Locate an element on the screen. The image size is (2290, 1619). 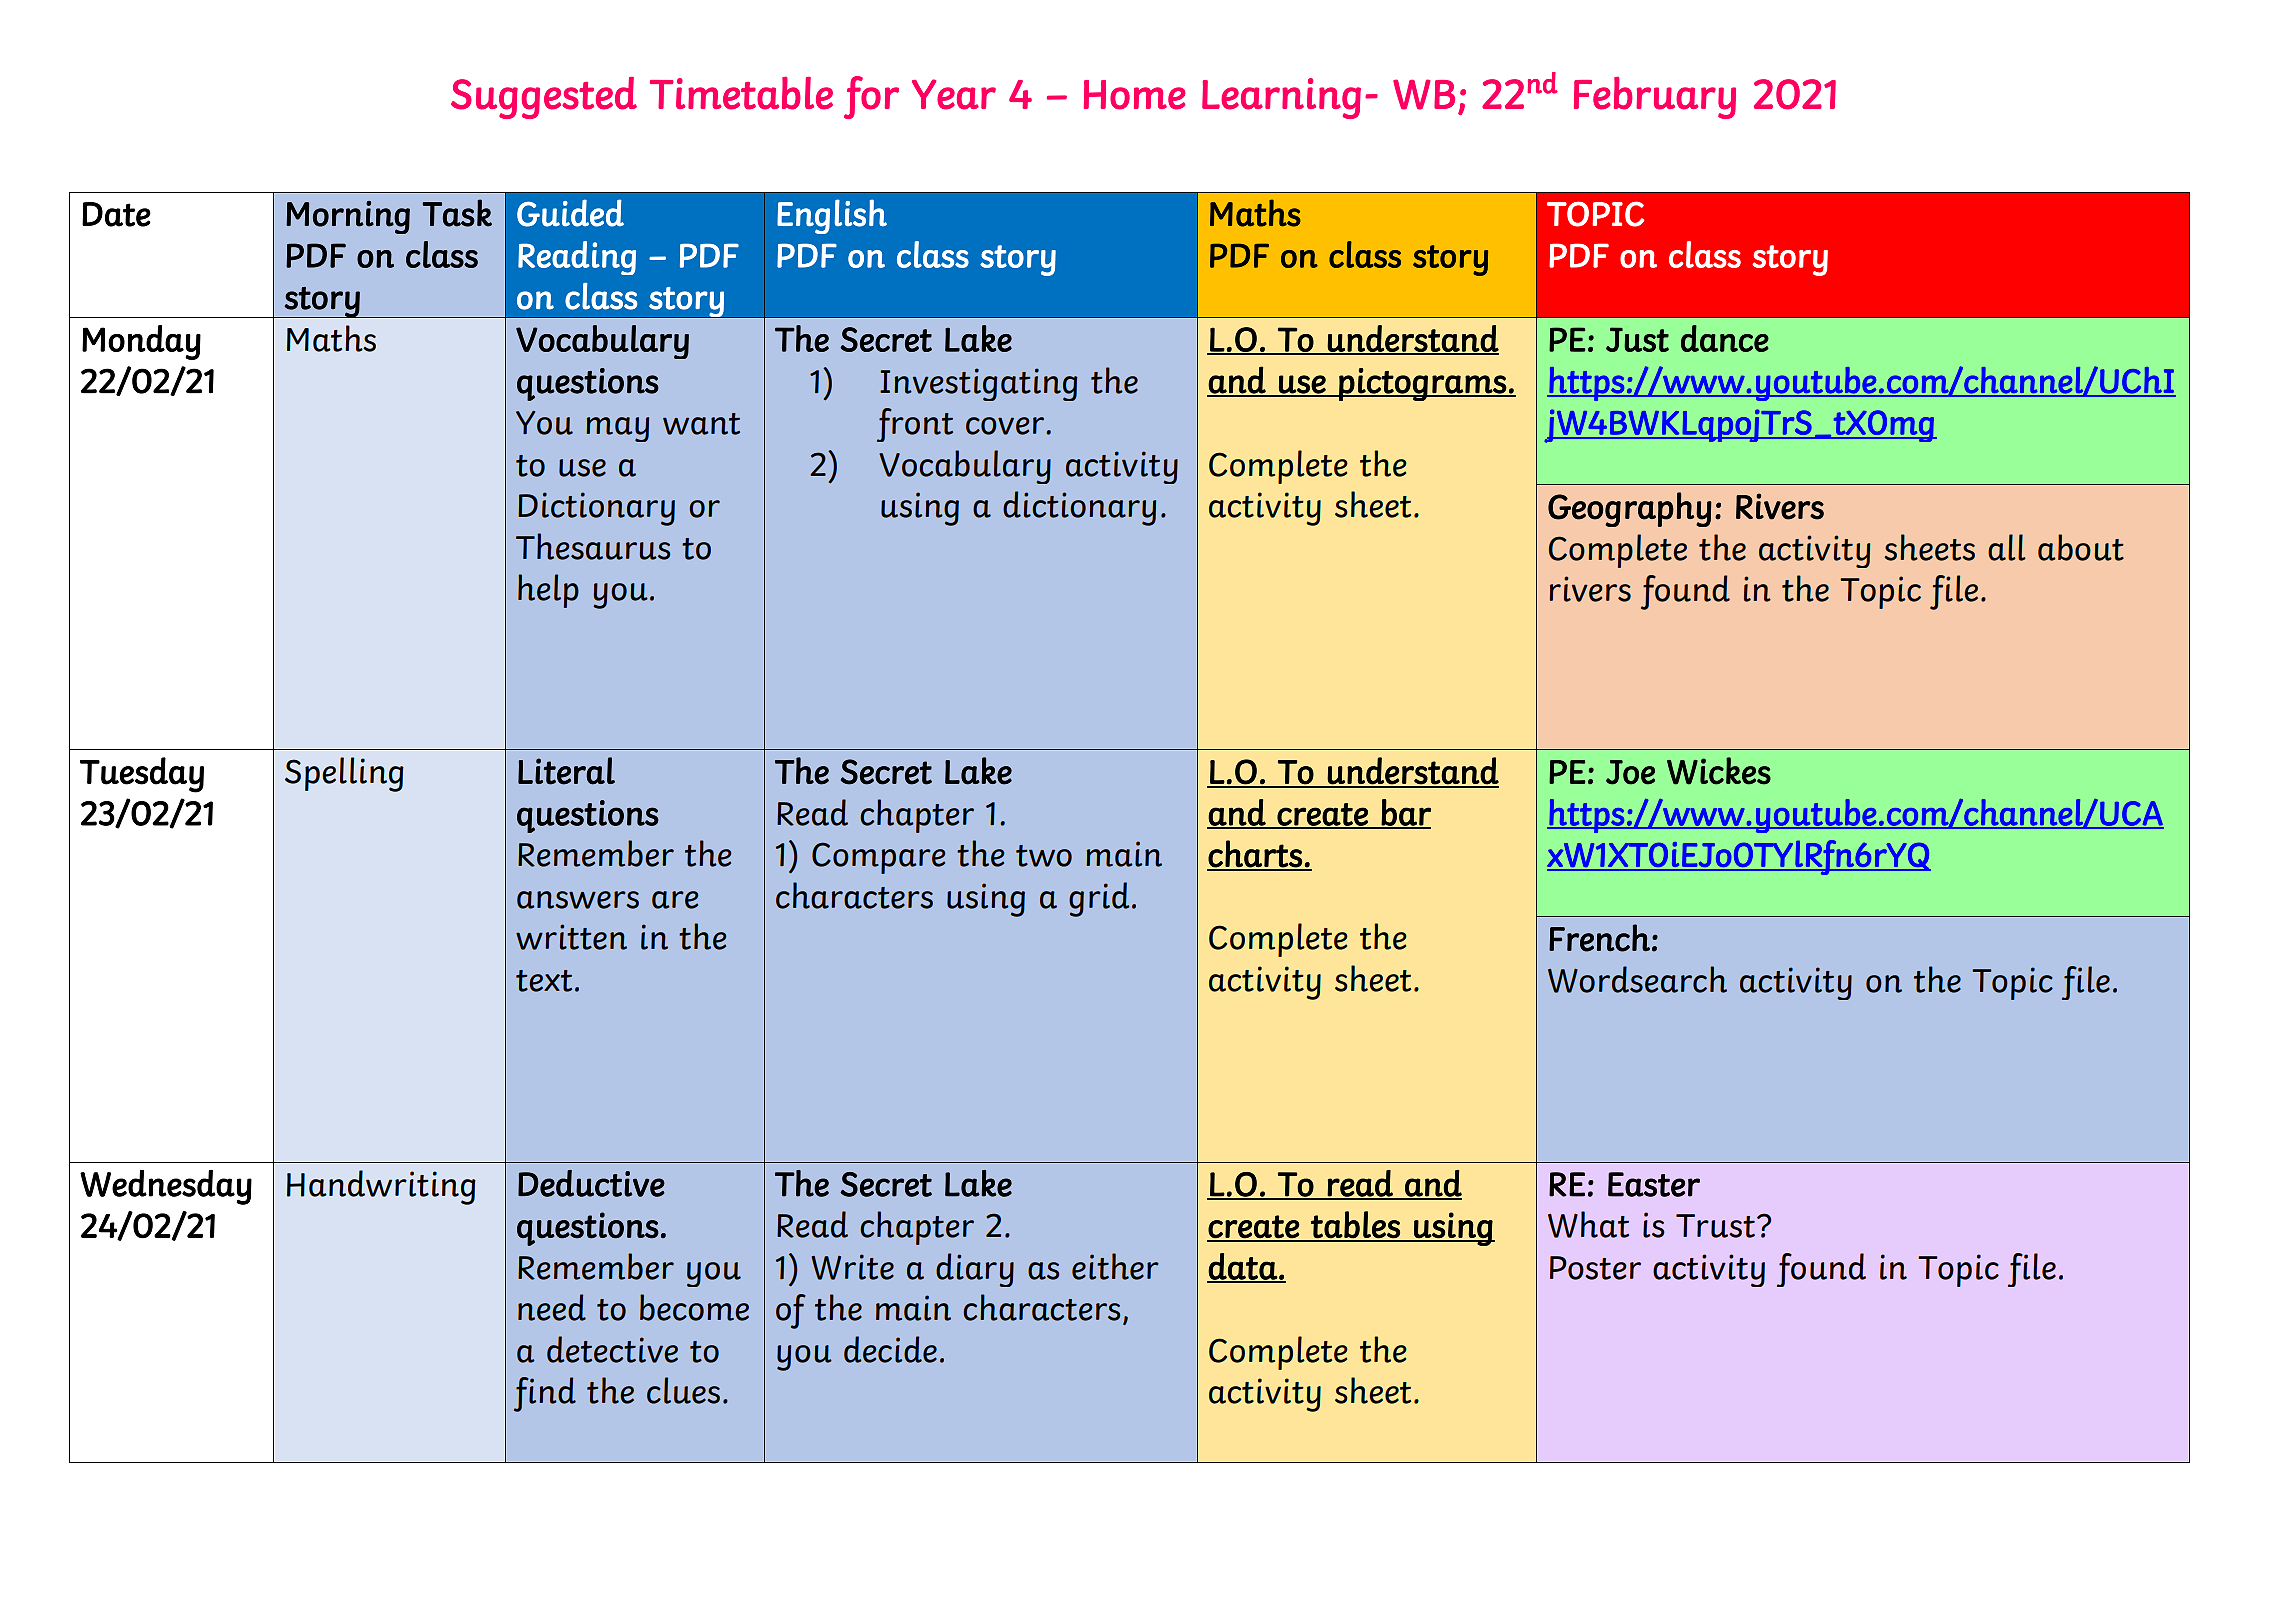
grid is located at coordinates (1099, 899).
